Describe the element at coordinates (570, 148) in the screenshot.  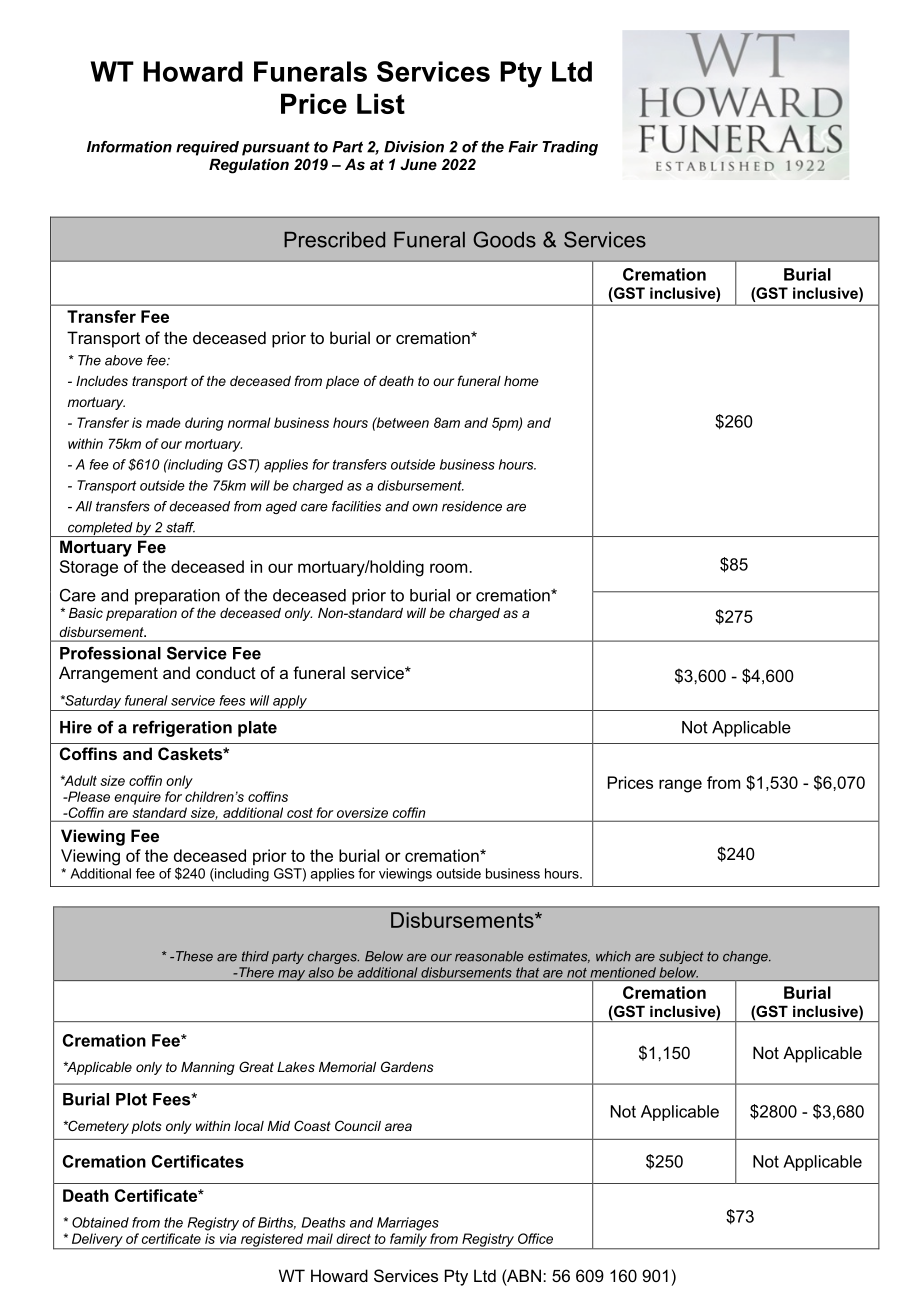
I see `Trading` at that location.
